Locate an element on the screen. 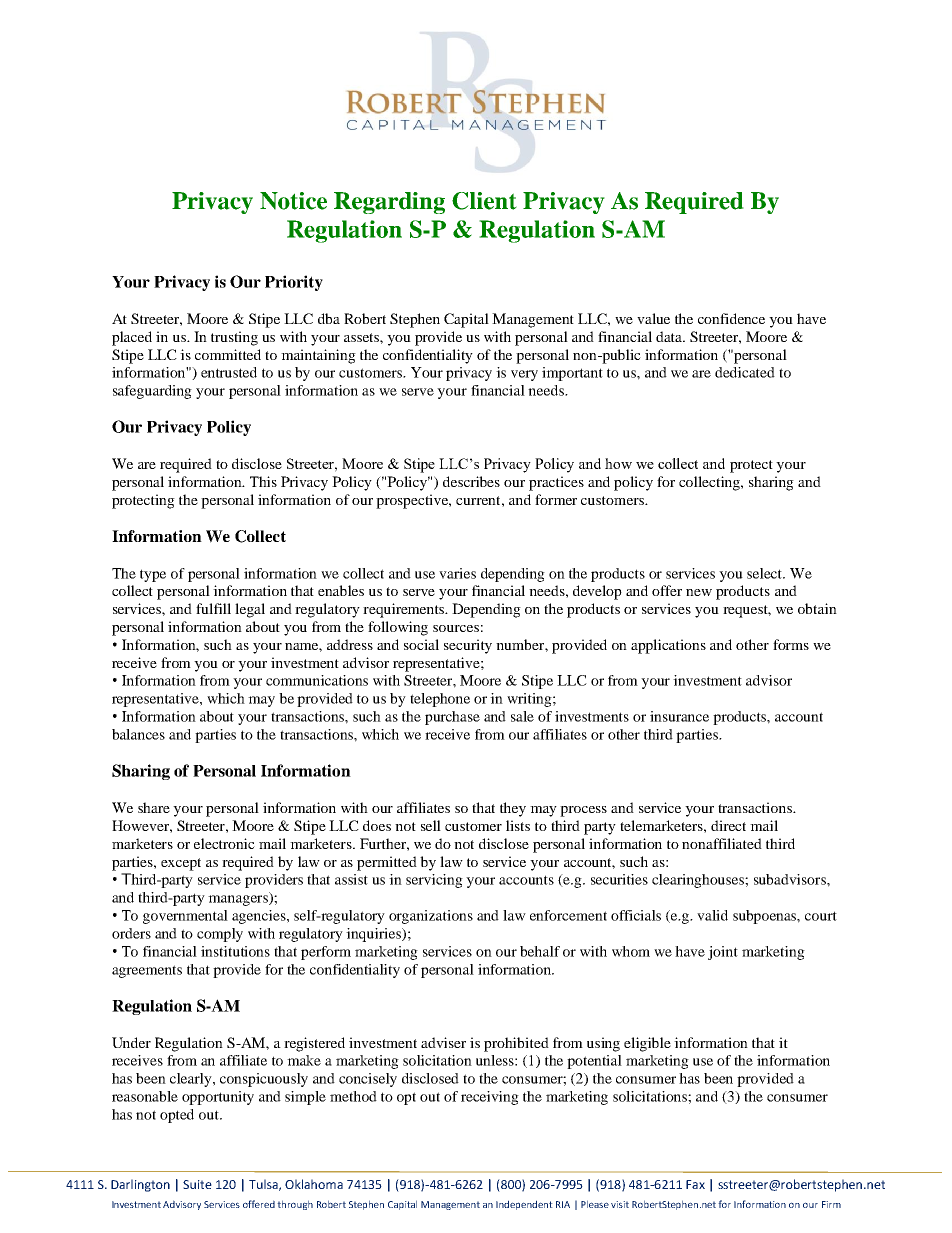 The height and width of the screenshot is (1233, 952). Fax is located at coordinates (695, 1184).
